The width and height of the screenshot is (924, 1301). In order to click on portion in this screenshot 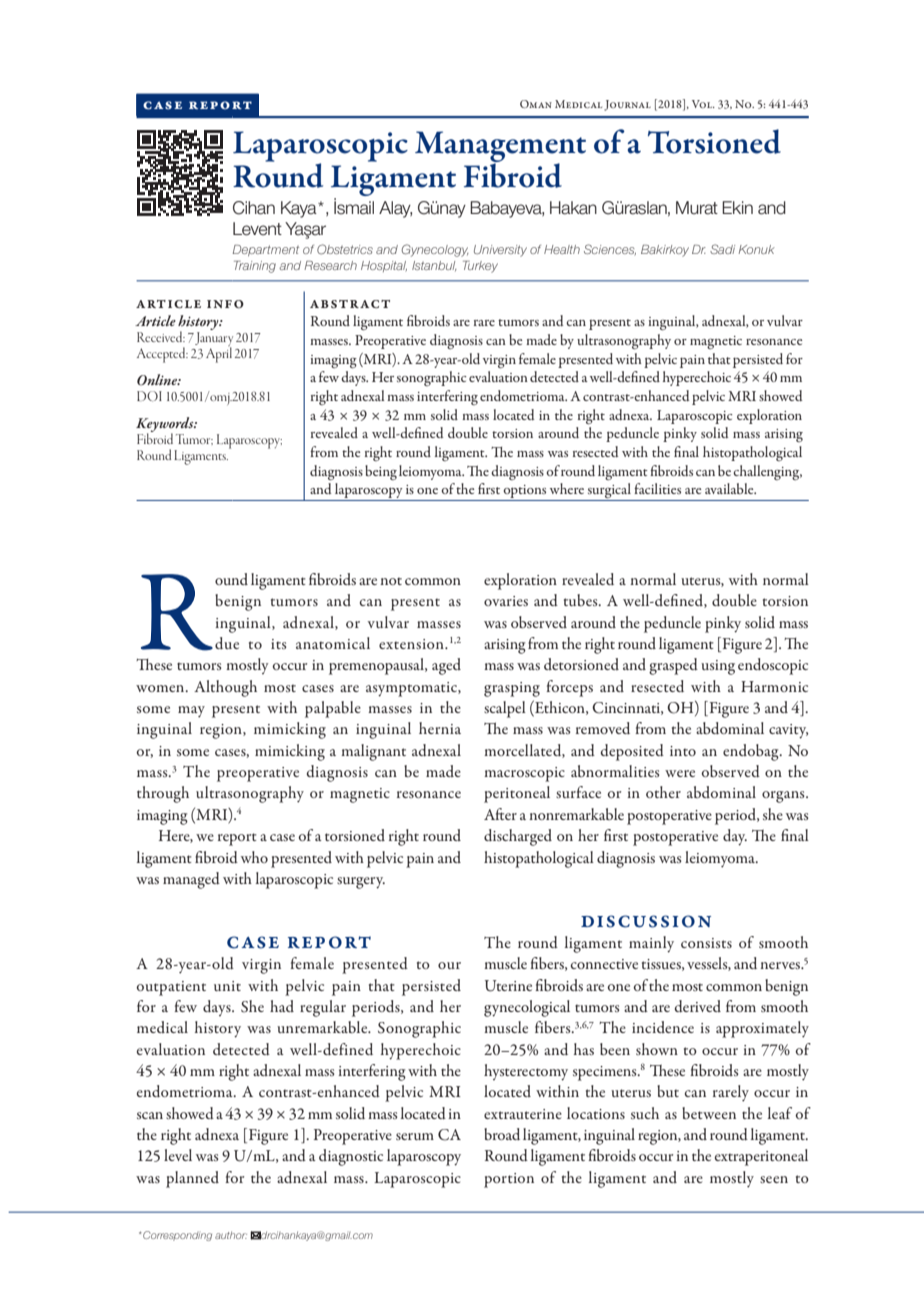, I will do `click(509, 1180)`.
